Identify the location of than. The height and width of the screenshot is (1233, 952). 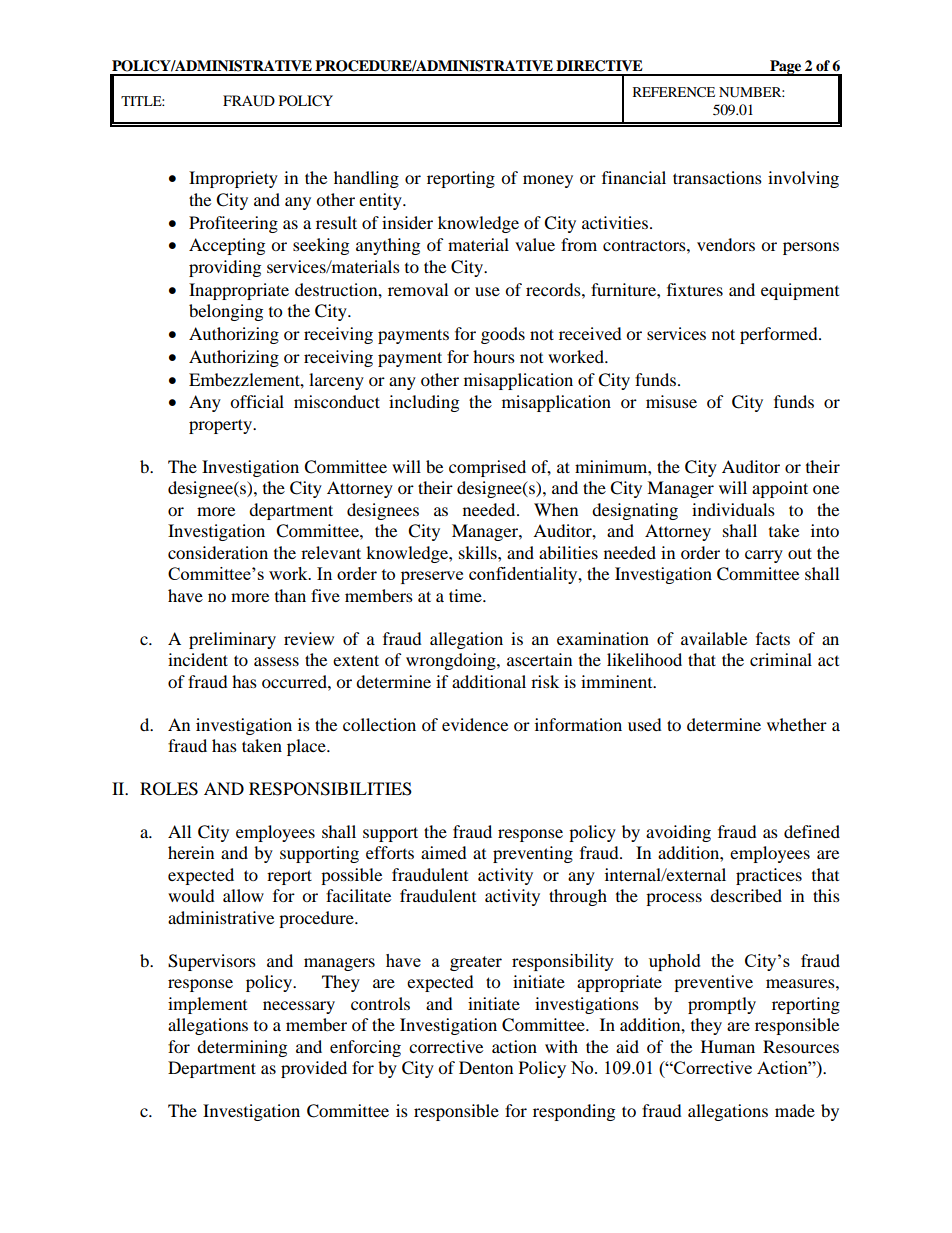
(290, 595).
